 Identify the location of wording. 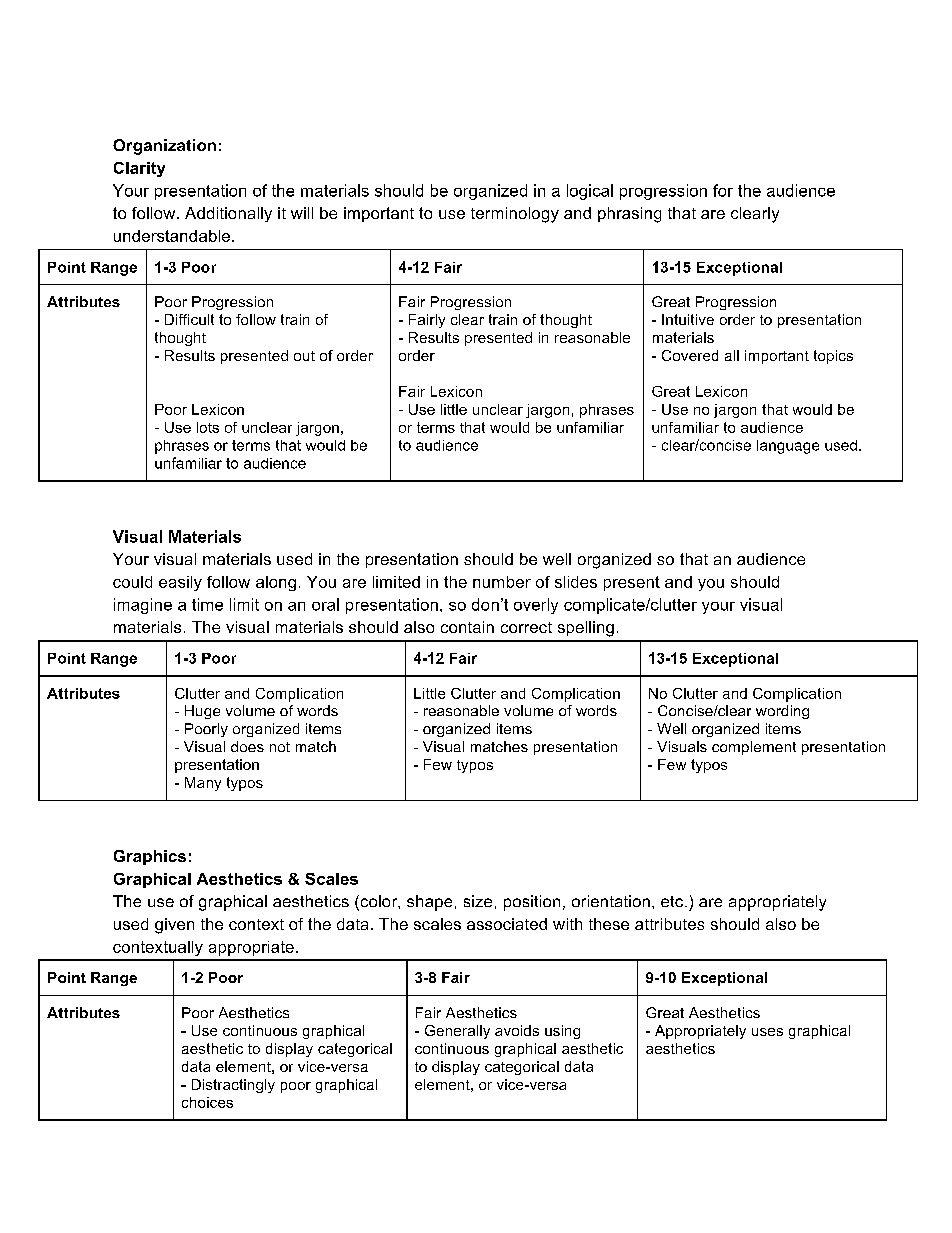
(782, 712).
